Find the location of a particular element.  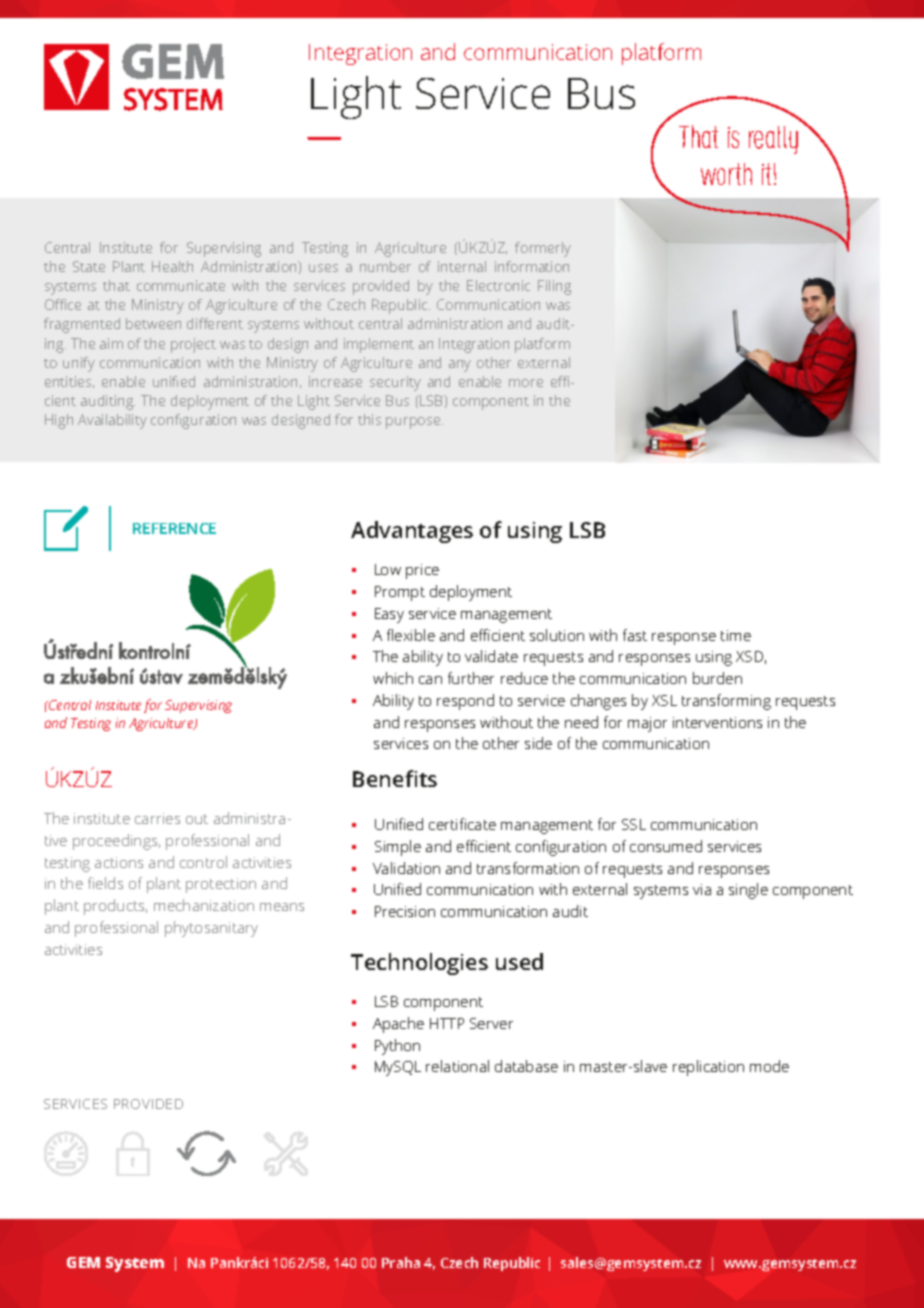

products is located at coordinates (115, 907).
